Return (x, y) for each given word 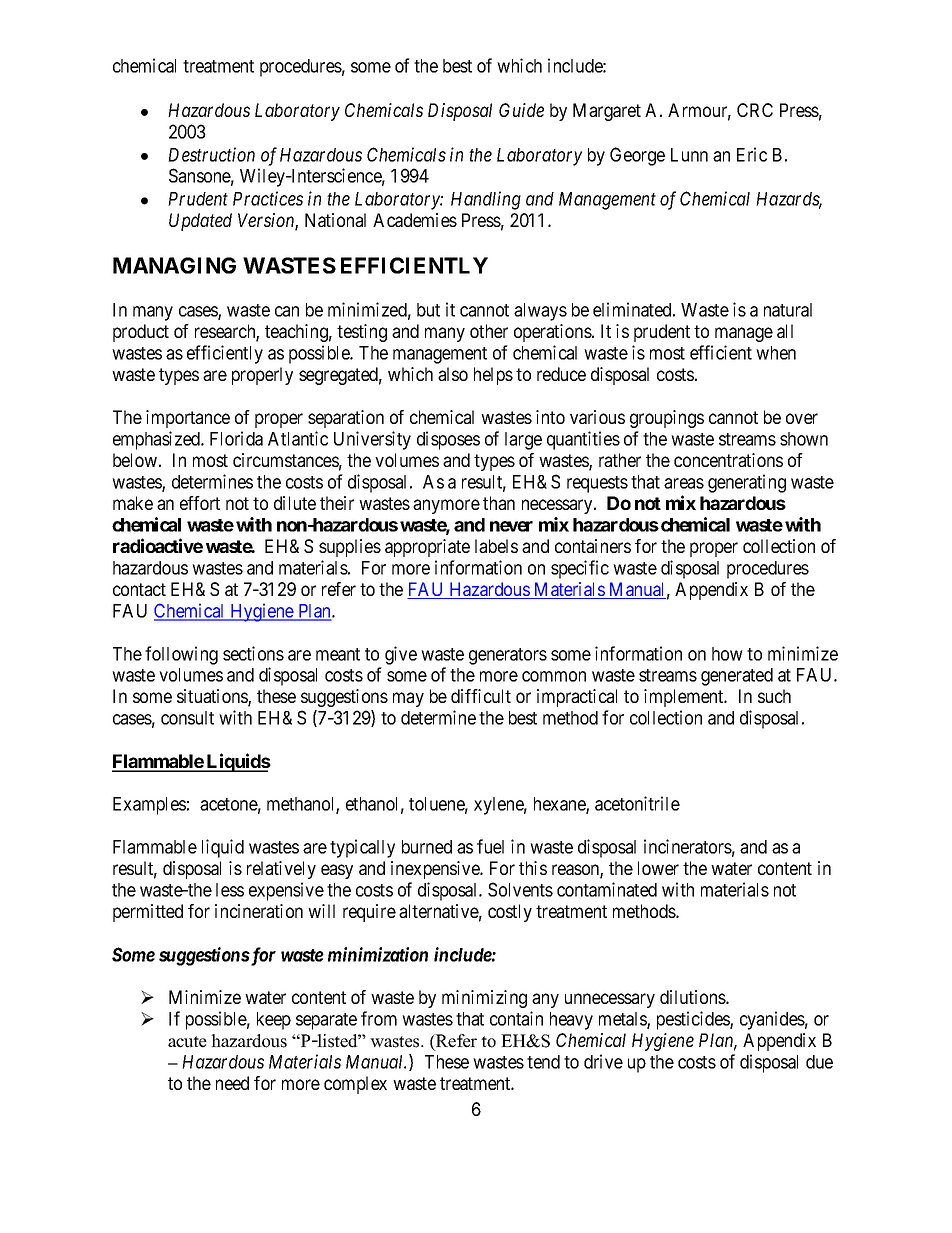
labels (496, 546)
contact (139, 589)
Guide (521, 110)
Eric (752, 154)
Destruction (211, 154)
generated (737, 677)
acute (187, 1042)
